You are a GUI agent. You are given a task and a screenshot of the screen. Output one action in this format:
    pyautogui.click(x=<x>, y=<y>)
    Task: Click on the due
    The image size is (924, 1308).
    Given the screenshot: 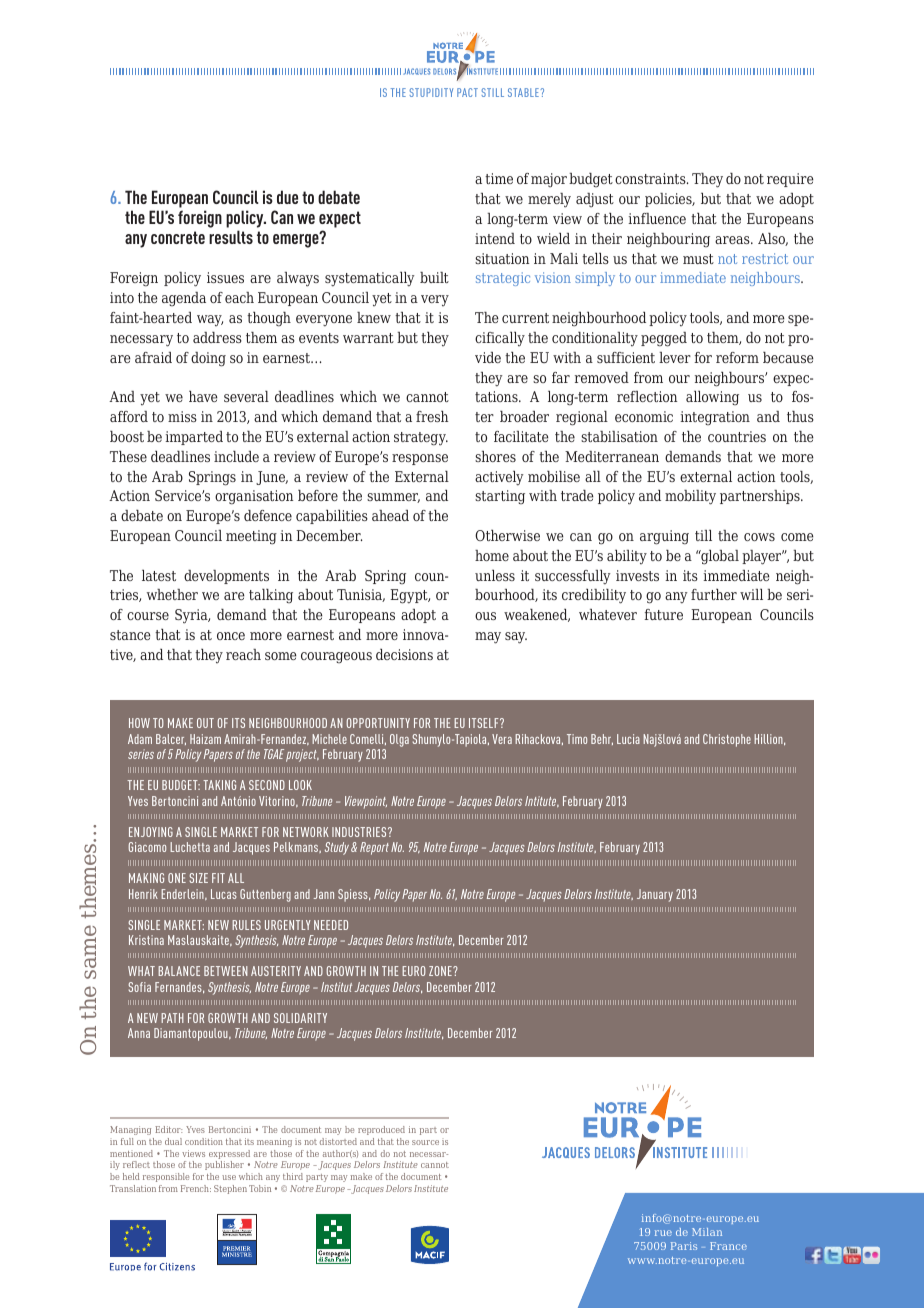 What is the action you would take?
    pyautogui.click(x=287, y=197)
